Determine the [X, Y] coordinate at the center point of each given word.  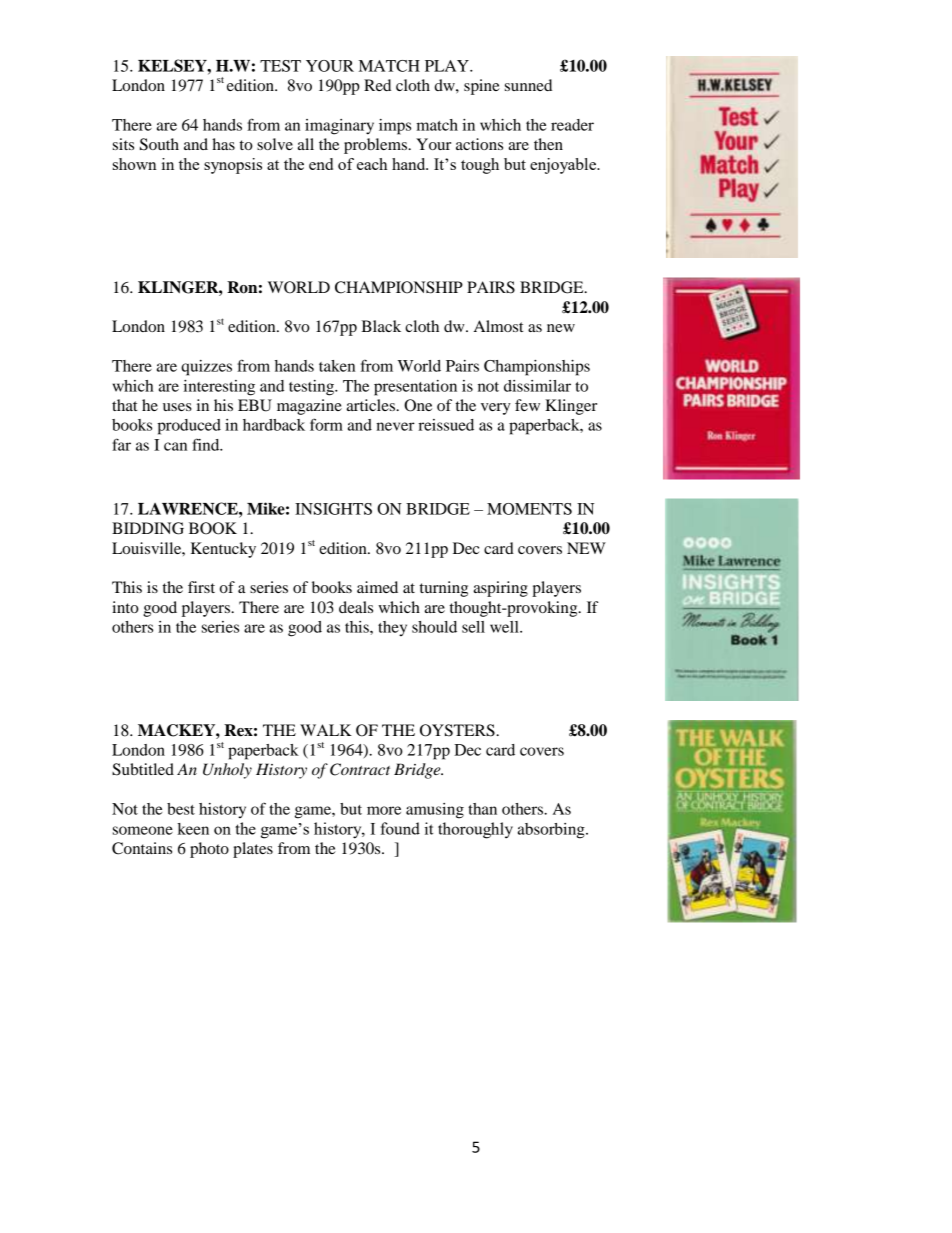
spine [482, 87]
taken [337, 366]
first [201, 587]
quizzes [206, 368]
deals [356, 607]
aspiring [501, 589]
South [159, 144]
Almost [498, 326]
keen [193, 829]
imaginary [339, 127]
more [384, 810]
